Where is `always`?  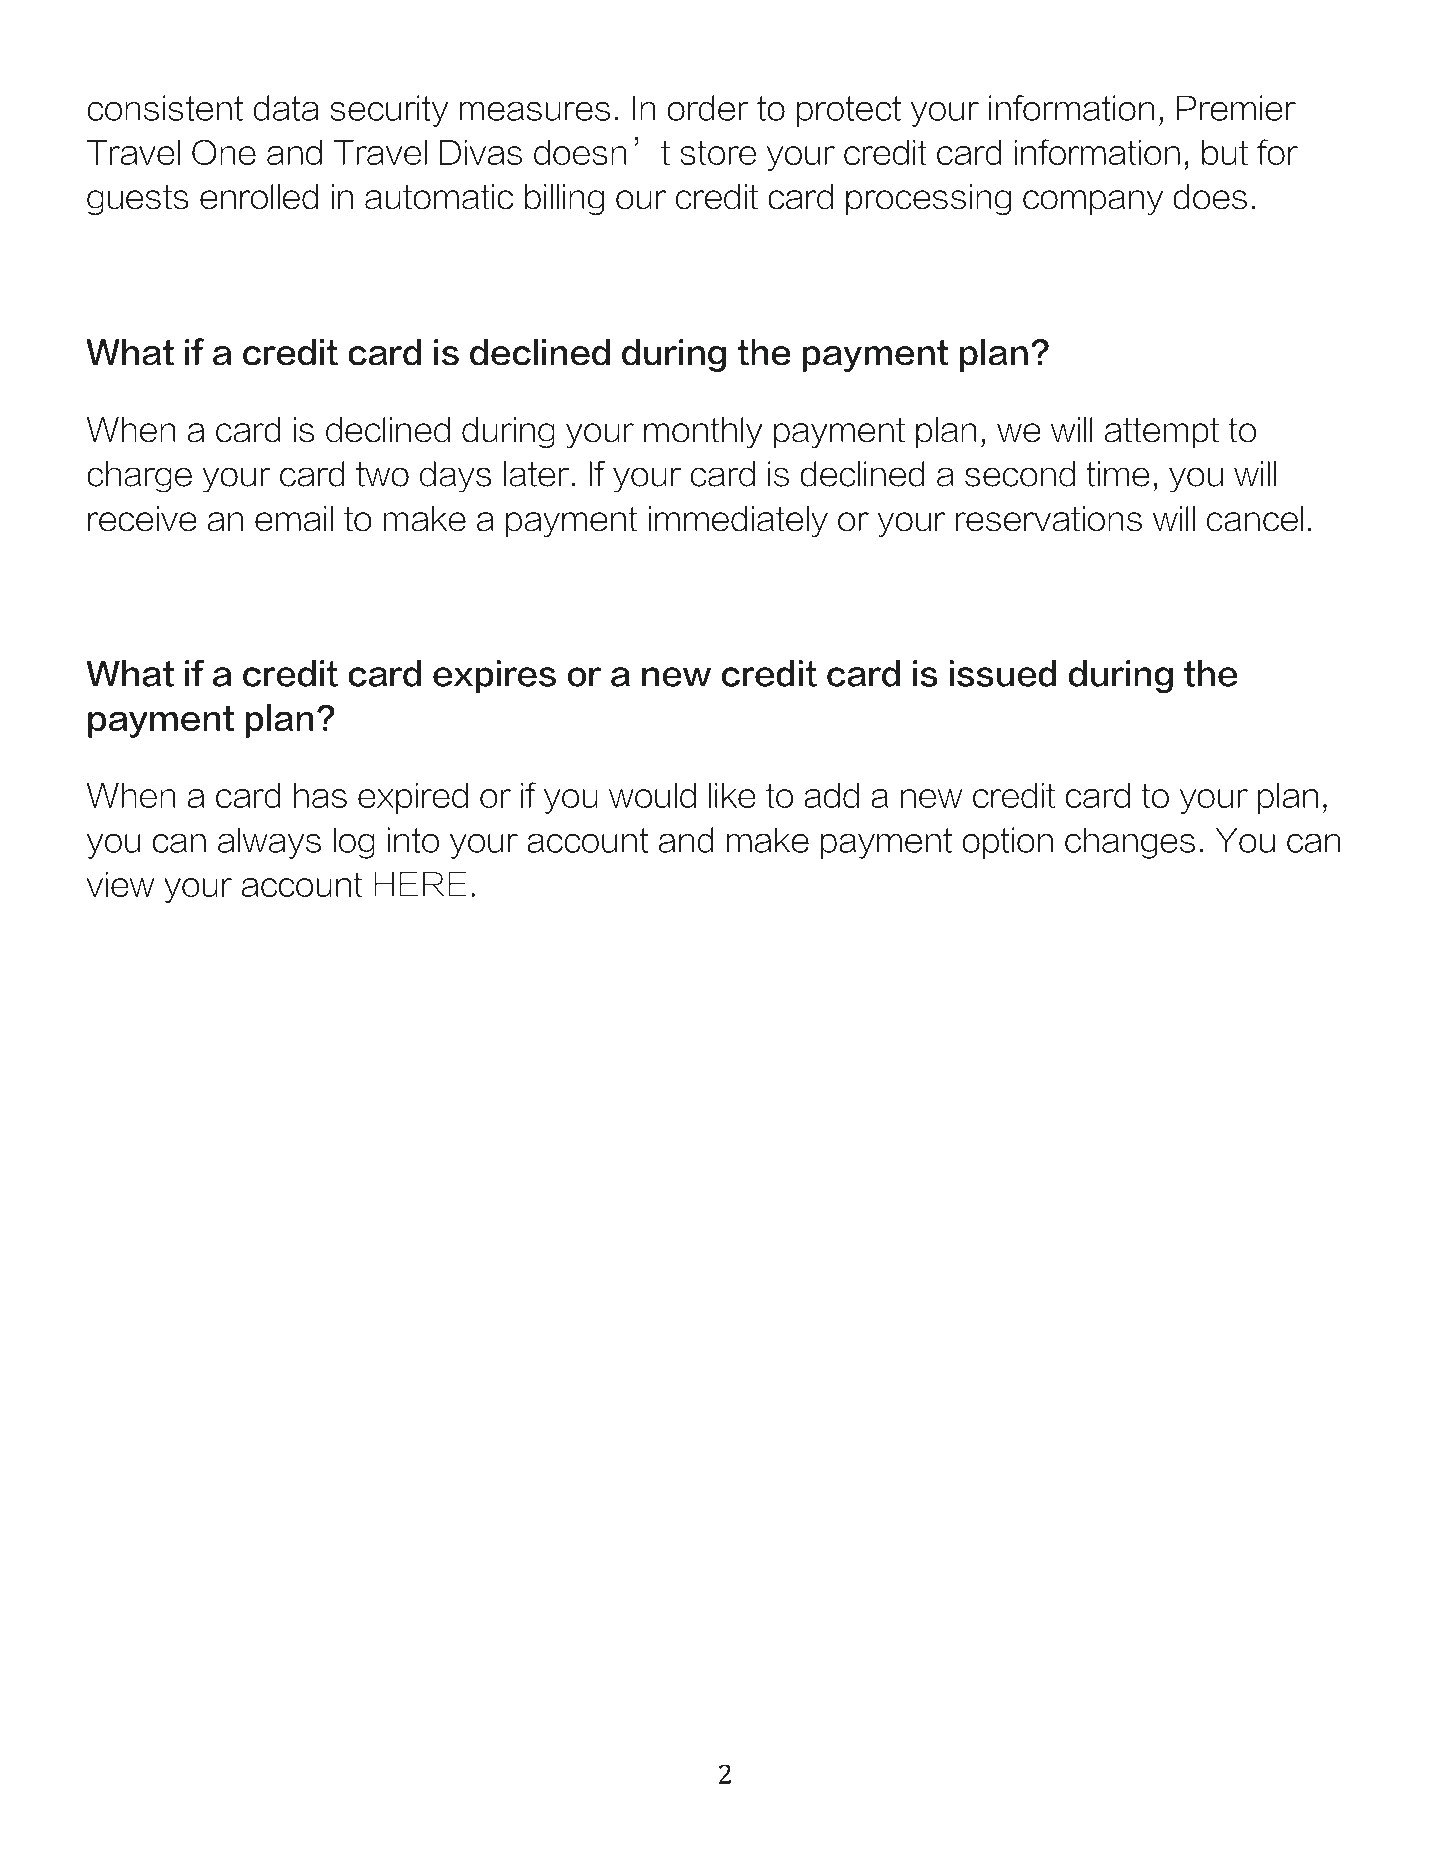 always is located at coordinates (269, 843).
